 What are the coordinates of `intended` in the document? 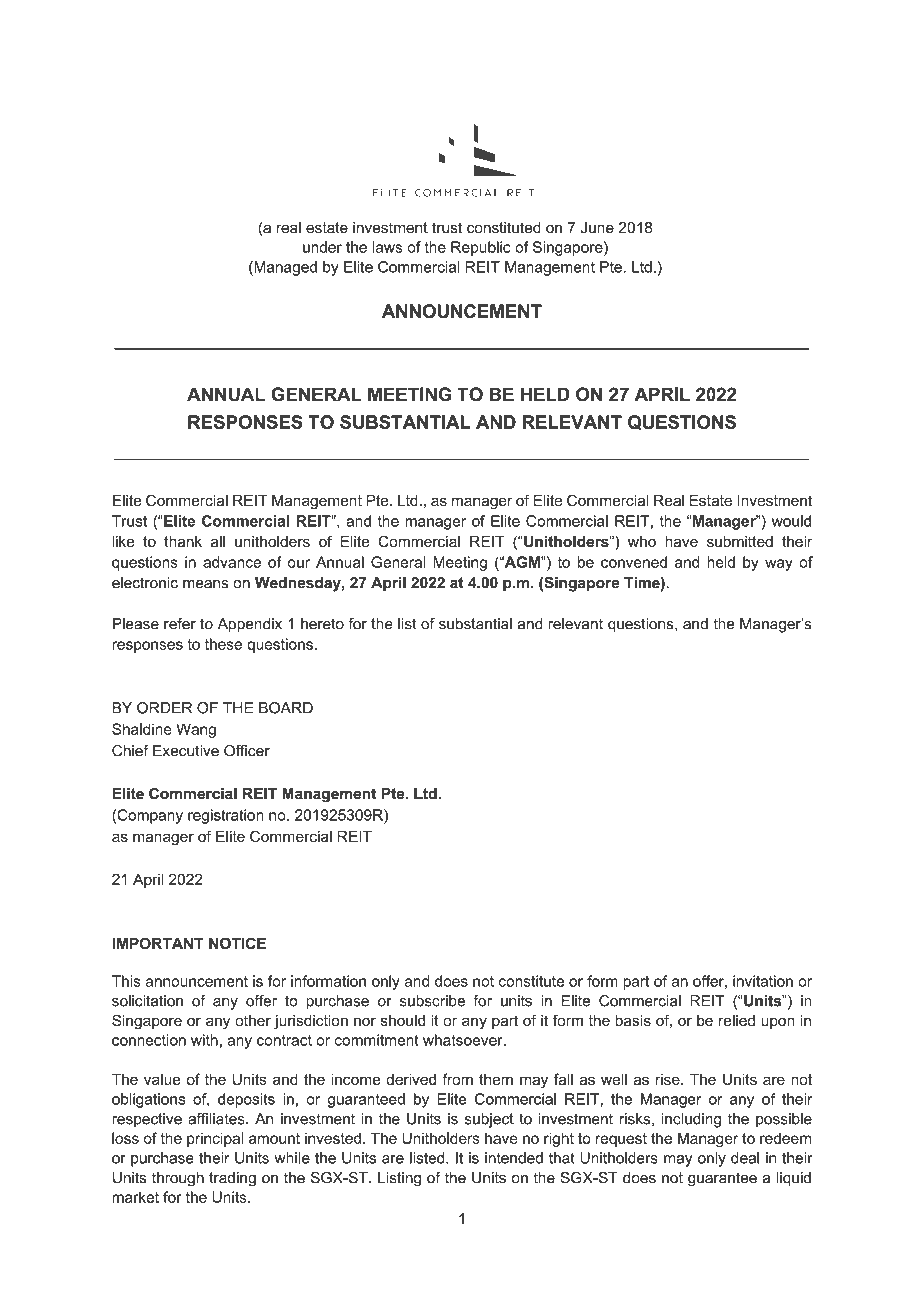 It's located at (514, 1158).
